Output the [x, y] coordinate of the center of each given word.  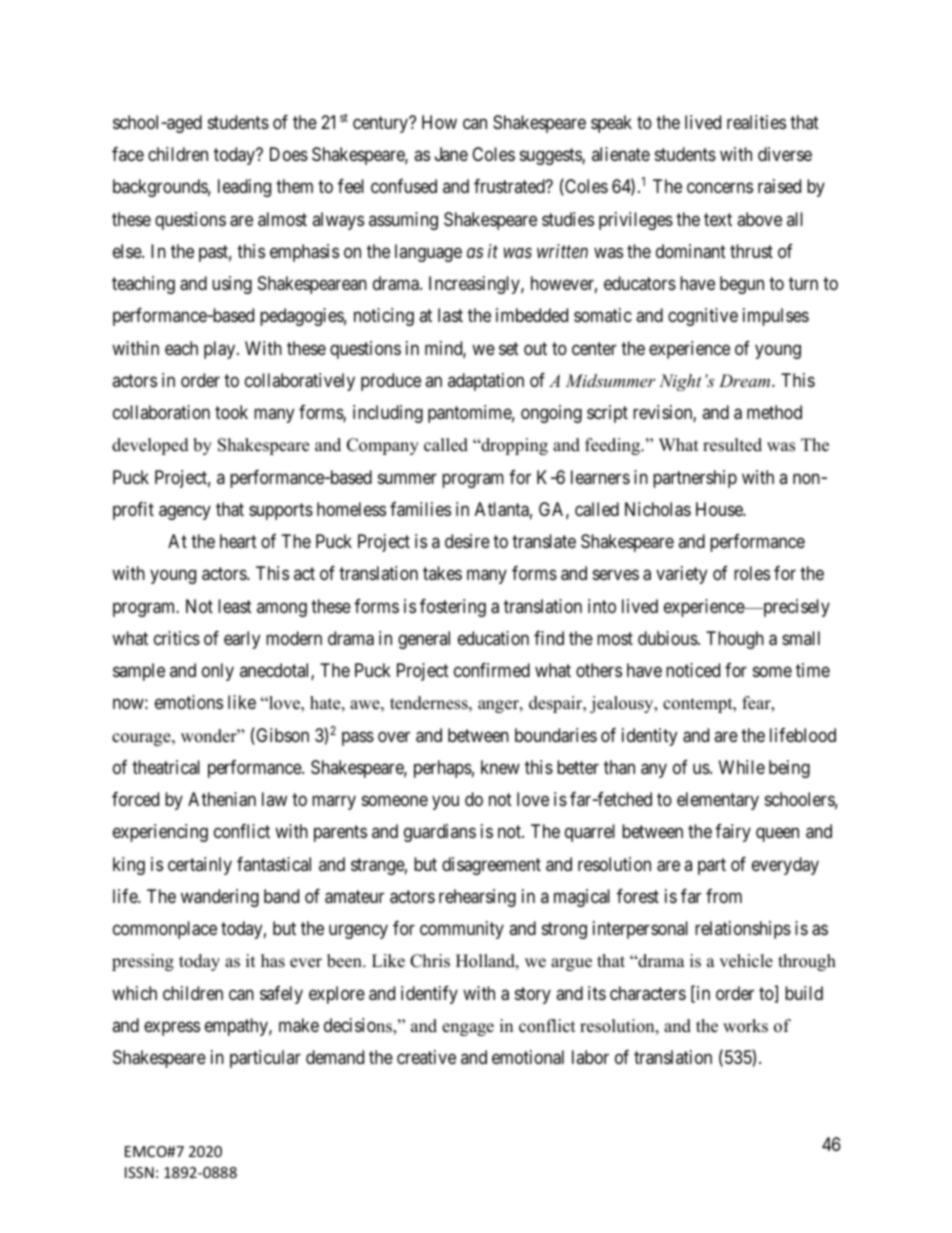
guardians [440, 833]
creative [426, 1057]
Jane [451, 154]
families [420, 509]
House [720, 509]
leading [244, 188]
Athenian [222, 799]
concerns [720, 188]
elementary [718, 801]
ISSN [139, 1172]
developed [150, 446]
